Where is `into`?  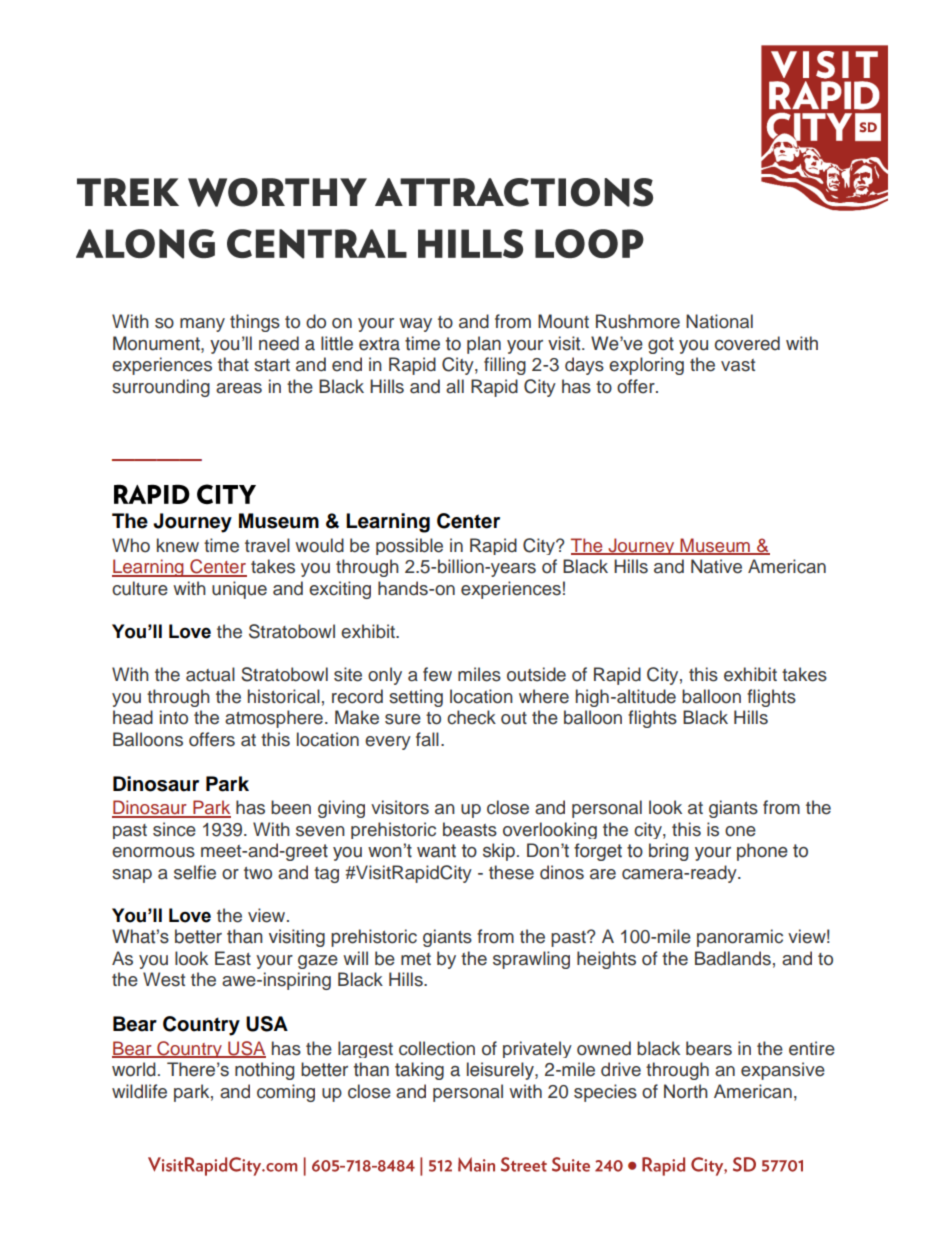
into is located at coordinates (174, 717).
